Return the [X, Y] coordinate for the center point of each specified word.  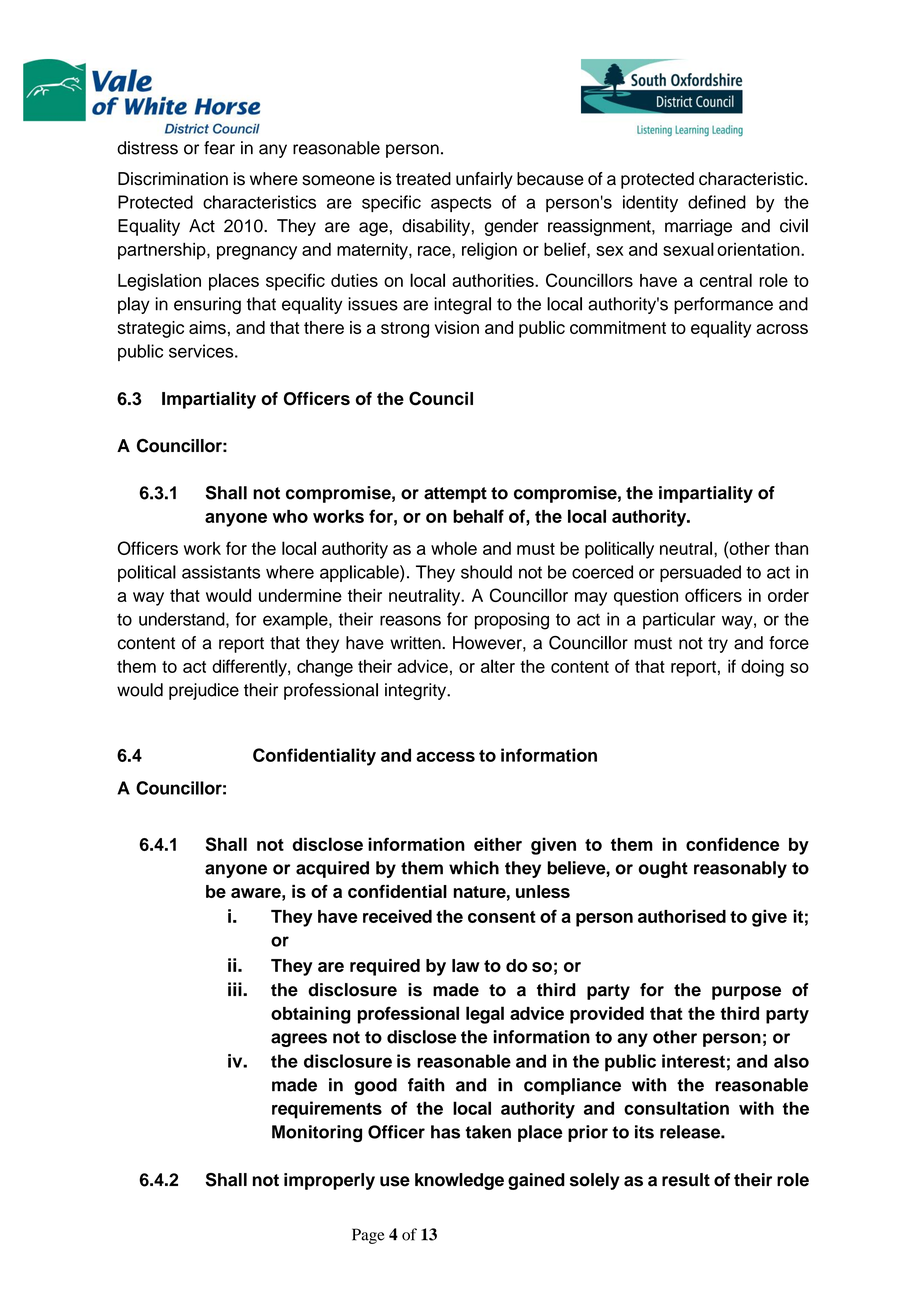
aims [207, 327]
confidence [732, 844]
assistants [221, 572]
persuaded [700, 573]
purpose [746, 993]
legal [485, 1015]
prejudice [204, 691]
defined [717, 202]
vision [457, 327]
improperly [329, 1181]
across [782, 329]
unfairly [484, 180]
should [486, 572]
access [445, 757]
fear [219, 148]
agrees [299, 1040]
